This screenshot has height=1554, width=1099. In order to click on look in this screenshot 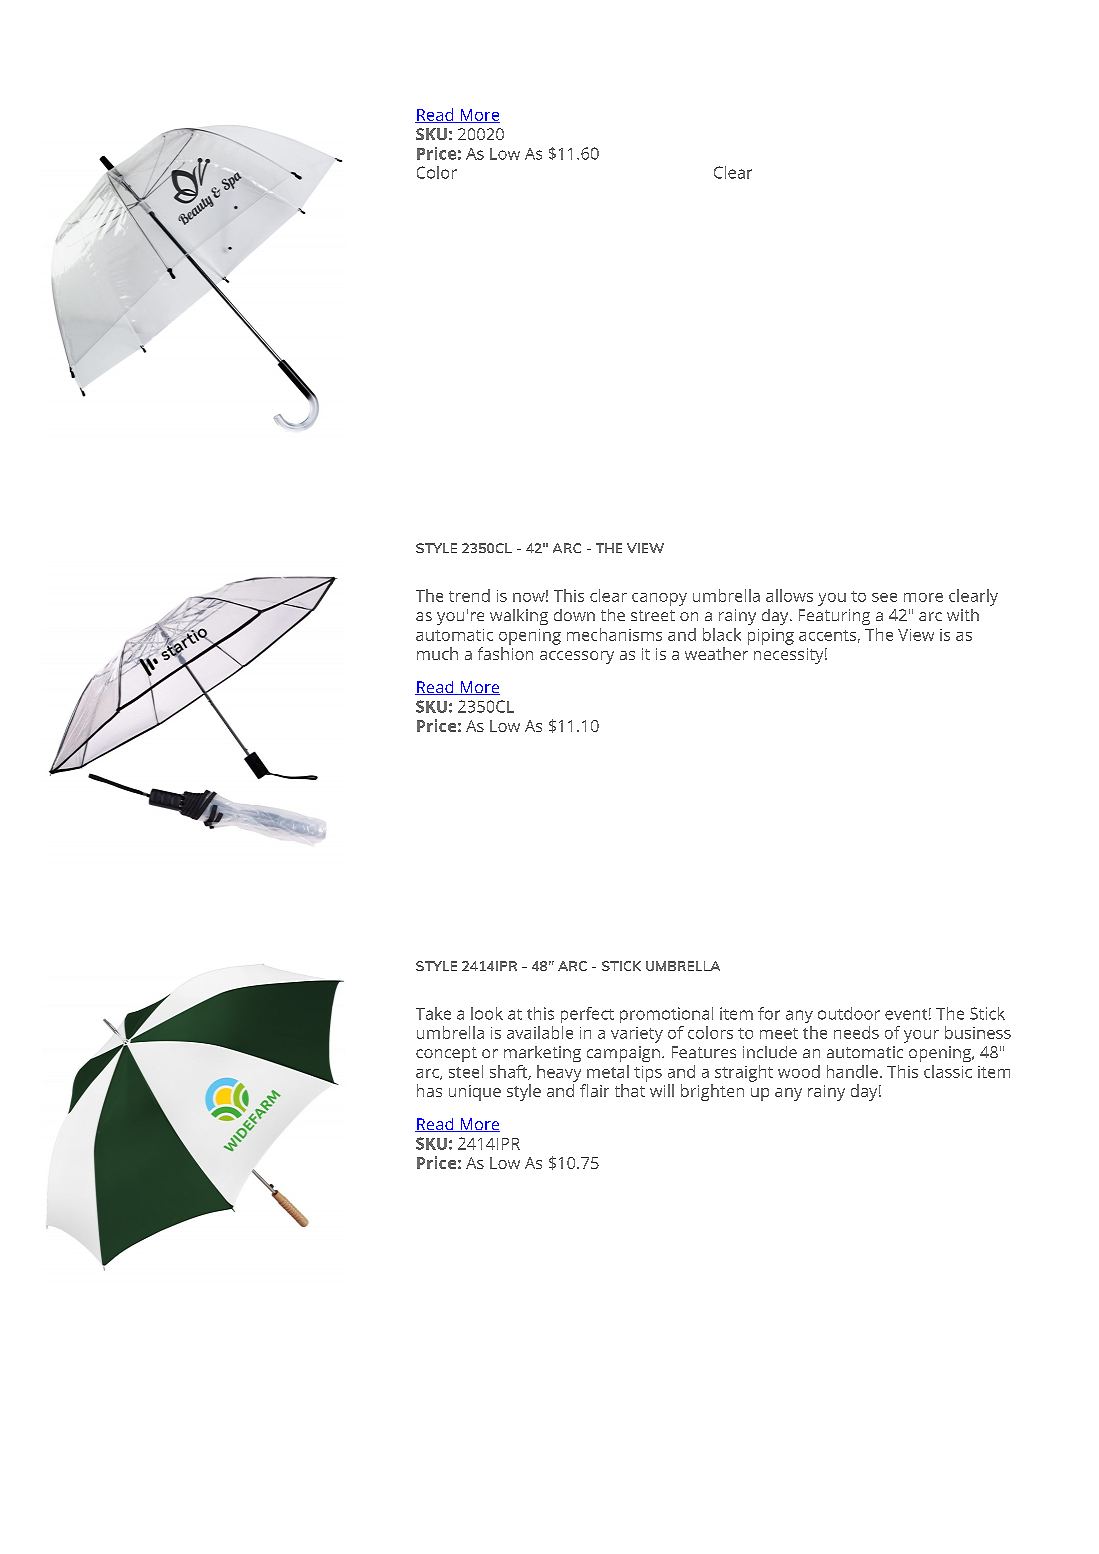, I will do `click(487, 1013)`.
